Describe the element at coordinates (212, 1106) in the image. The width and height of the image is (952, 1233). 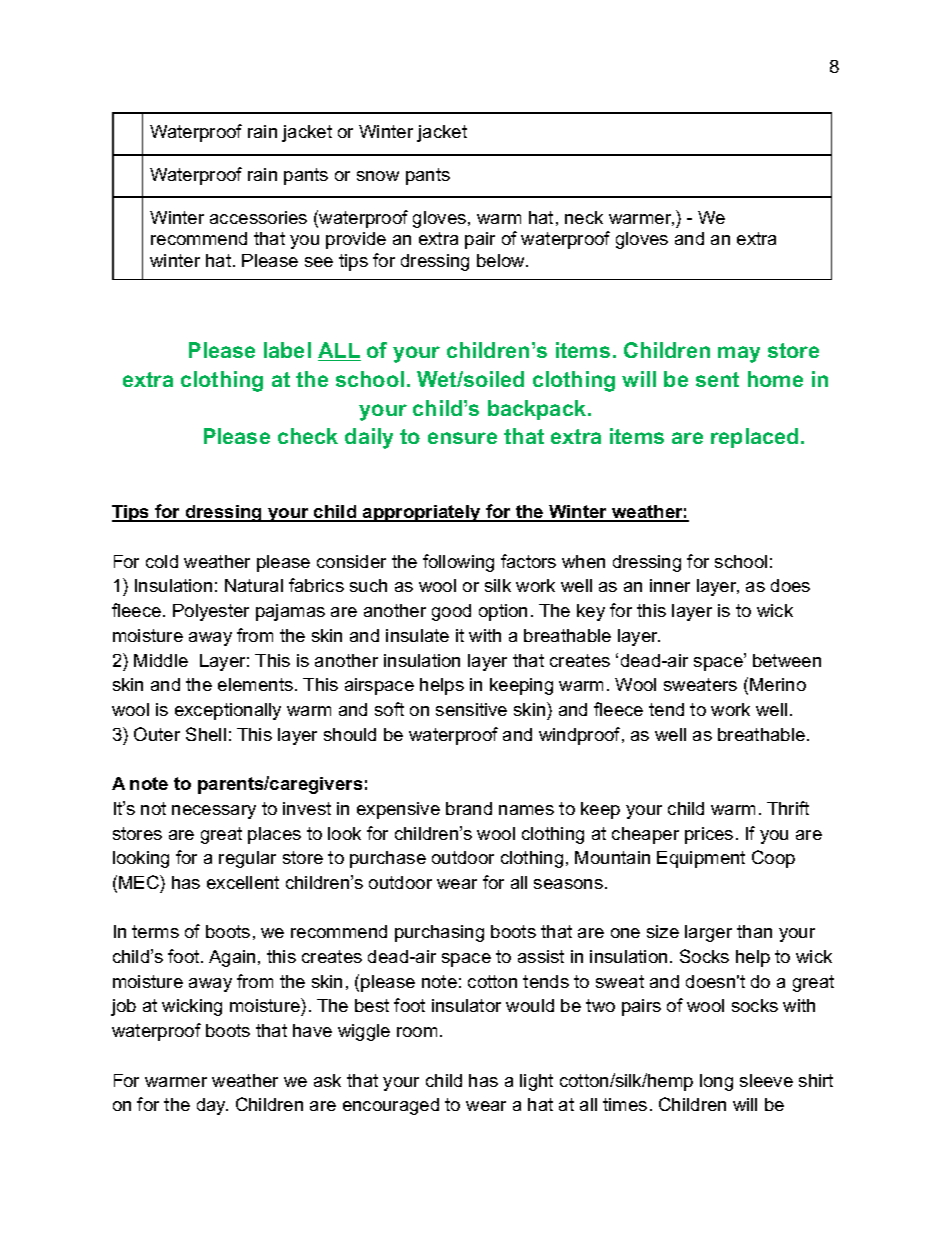
I see `day` at that location.
